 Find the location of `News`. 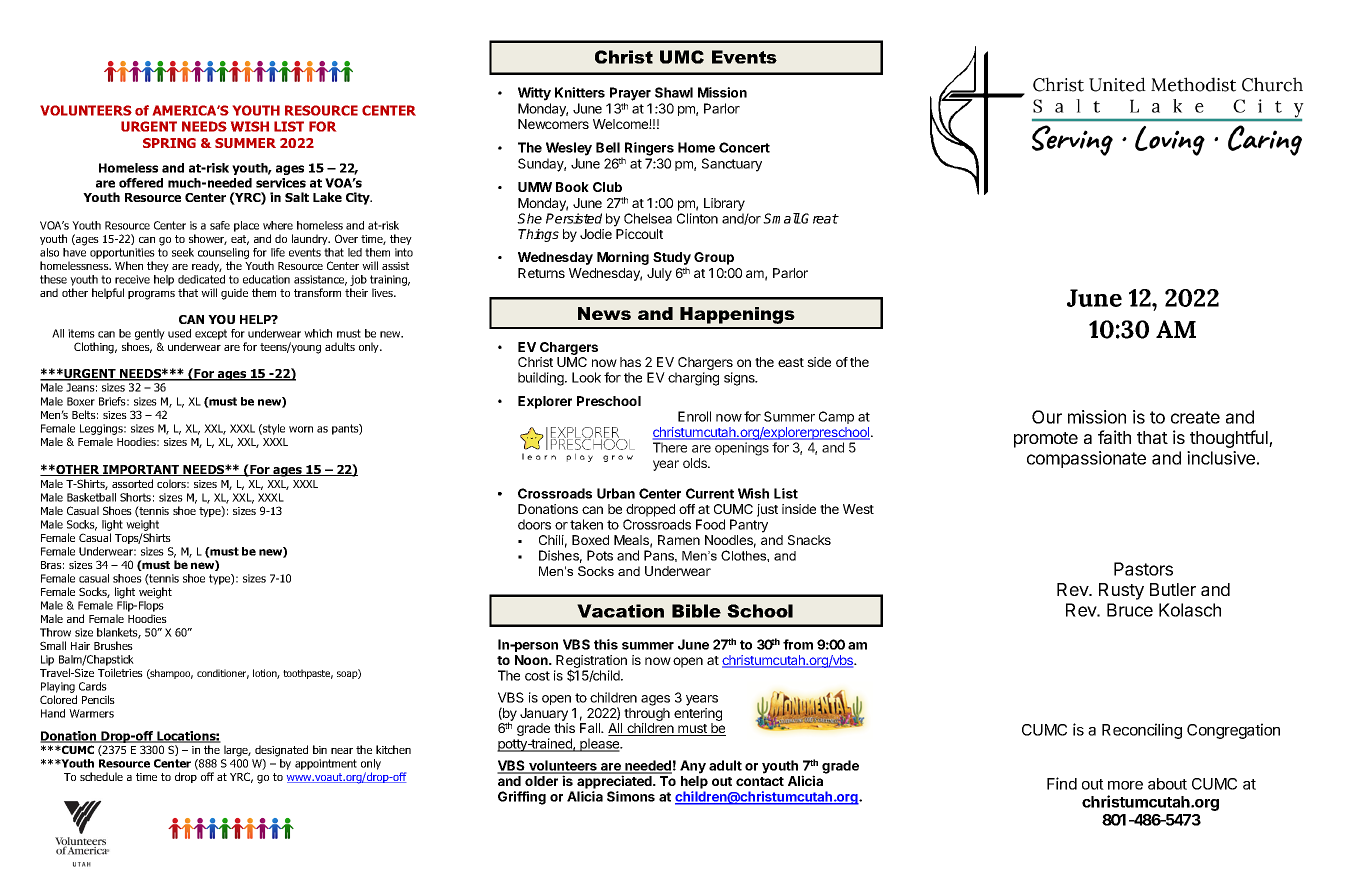

News is located at coordinates (604, 313).
